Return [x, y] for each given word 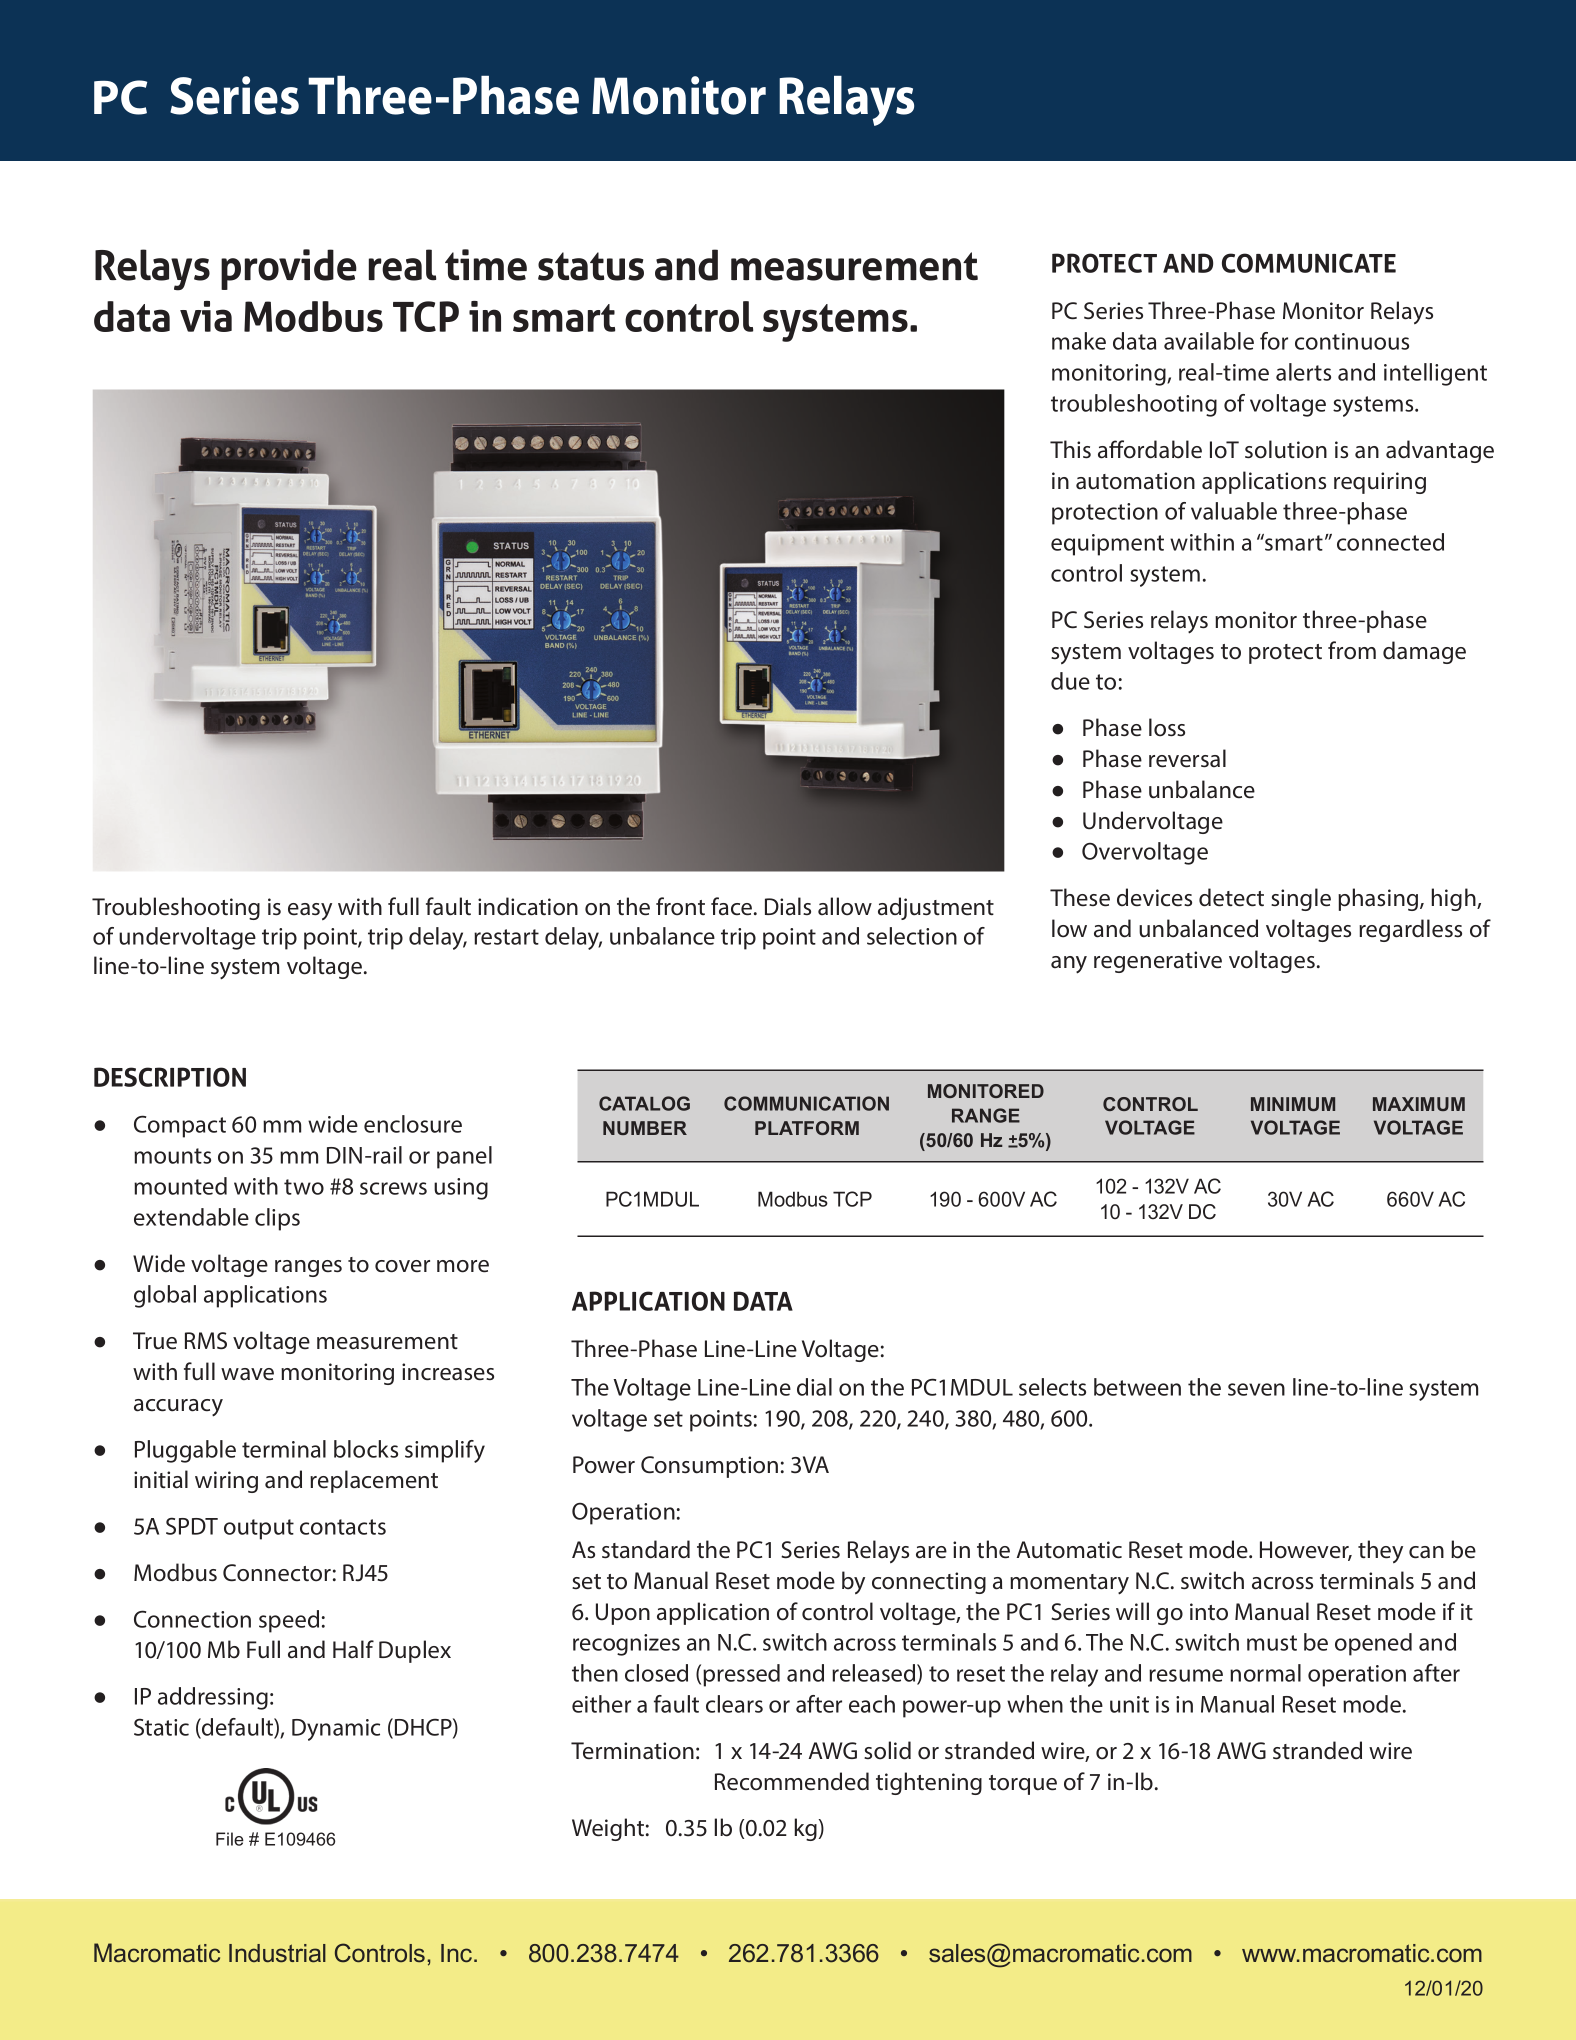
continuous [1352, 341]
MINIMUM [1293, 1104]
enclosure [413, 1124]
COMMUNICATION [806, 1103]
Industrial [277, 1953]
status [591, 266]
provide [289, 269]
